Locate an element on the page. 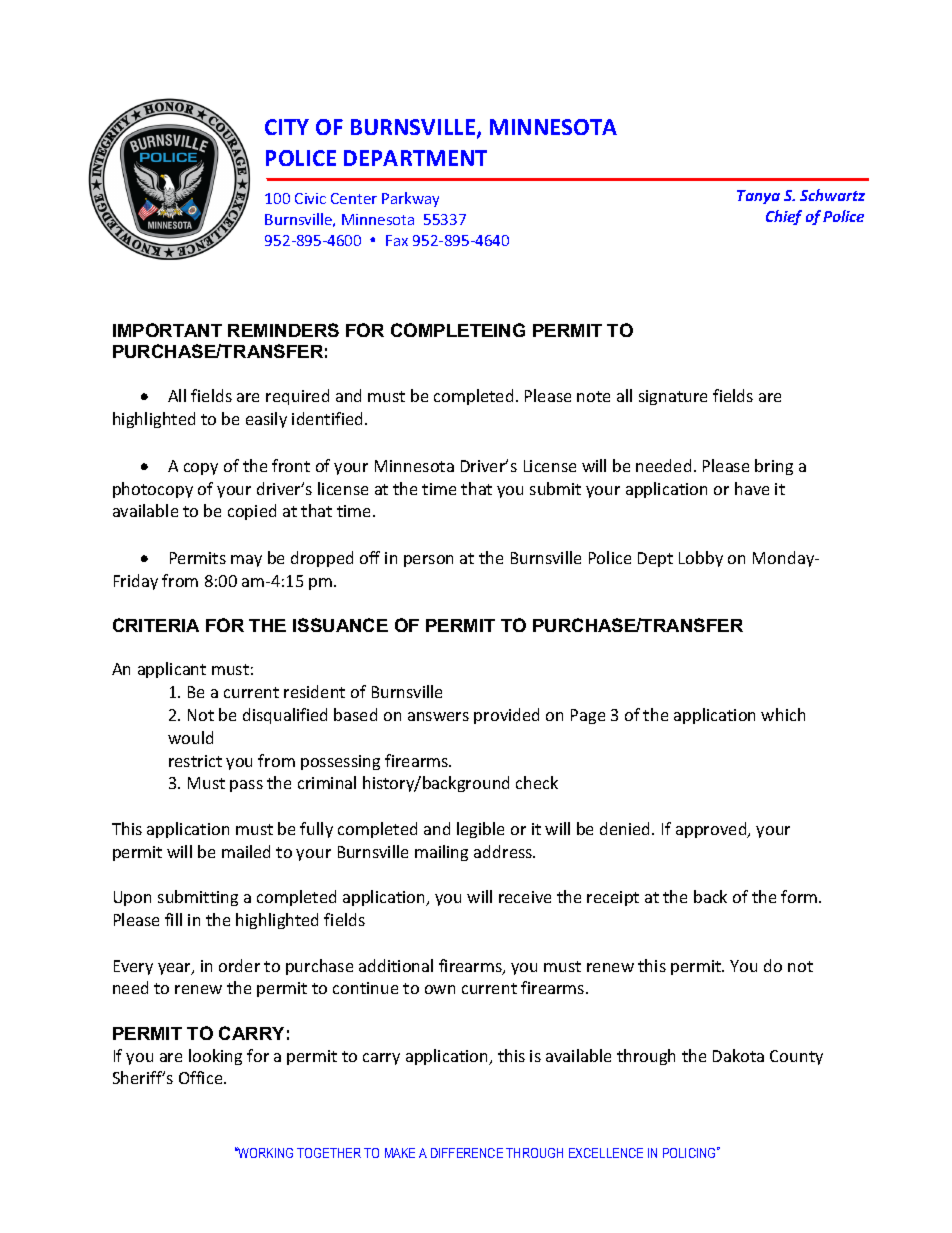 The image size is (952, 1233). CITY is located at coordinates (287, 127).
